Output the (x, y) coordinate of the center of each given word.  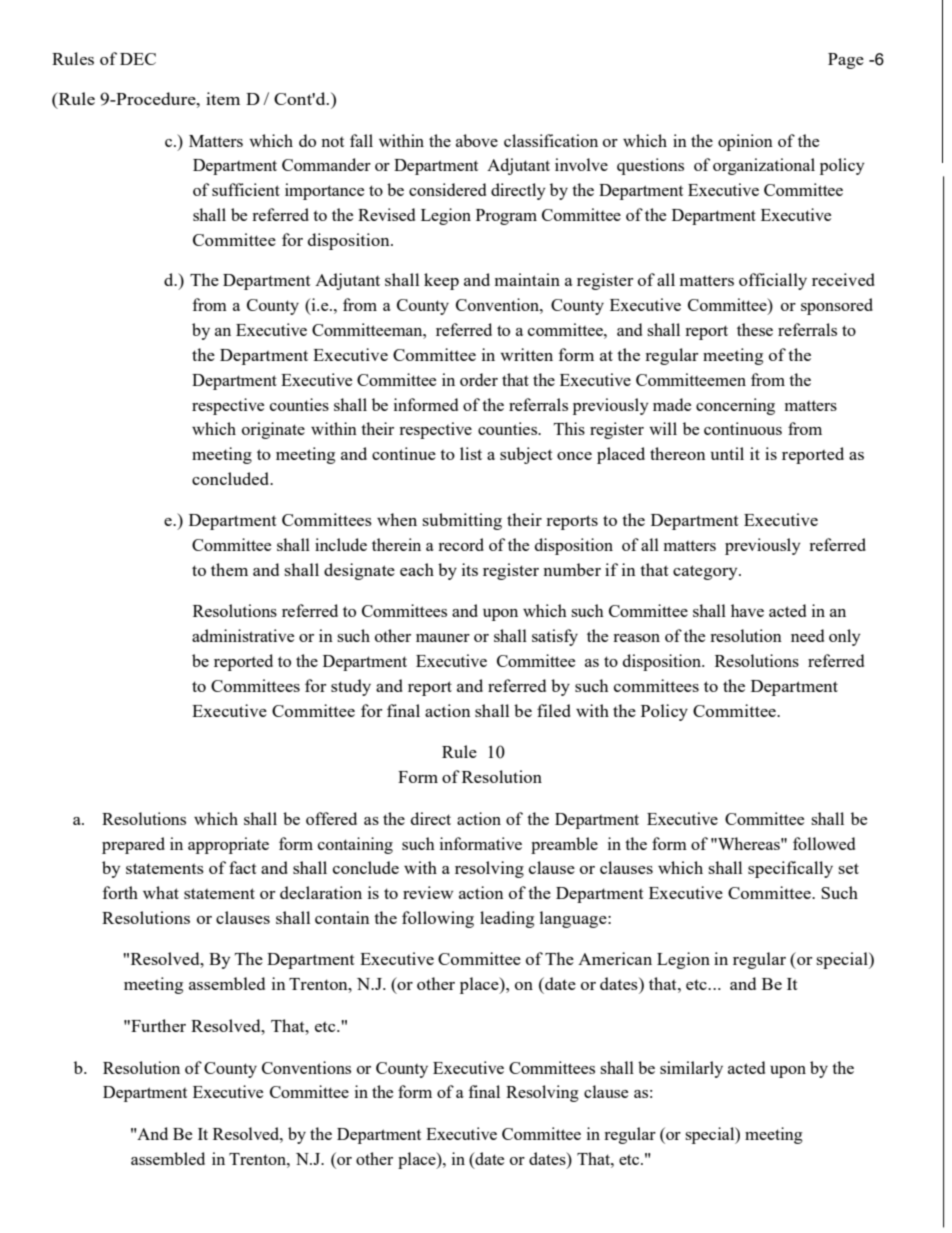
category (706, 572)
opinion (745, 142)
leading (507, 919)
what (161, 892)
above (477, 140)
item (223, 98)
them (229, 569)
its (470, 569)
